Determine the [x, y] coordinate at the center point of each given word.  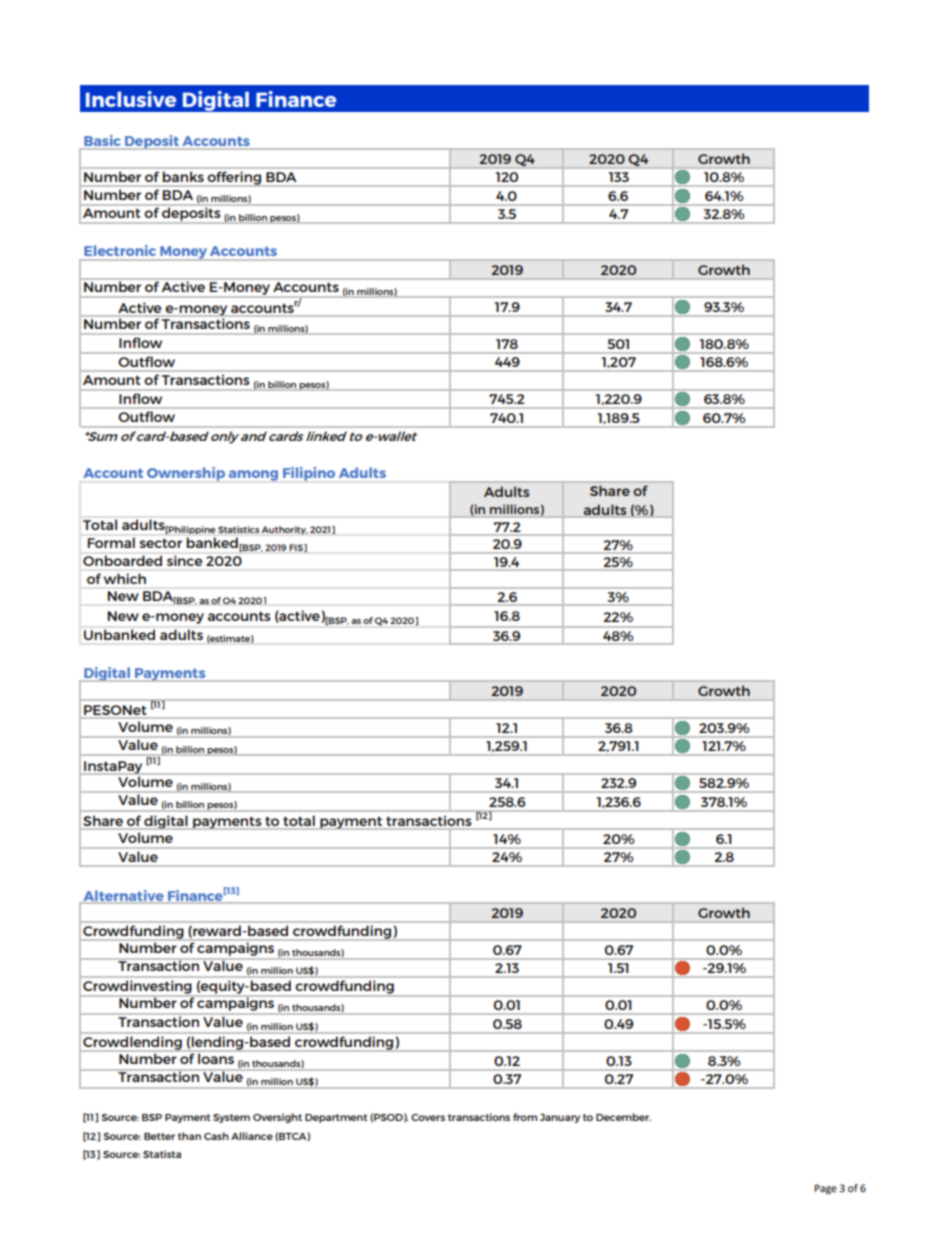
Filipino [309, 474]
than [189, 1136]
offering [234, 178]
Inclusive [131, 99]
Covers [428, 1117]
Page [826, 1189]
